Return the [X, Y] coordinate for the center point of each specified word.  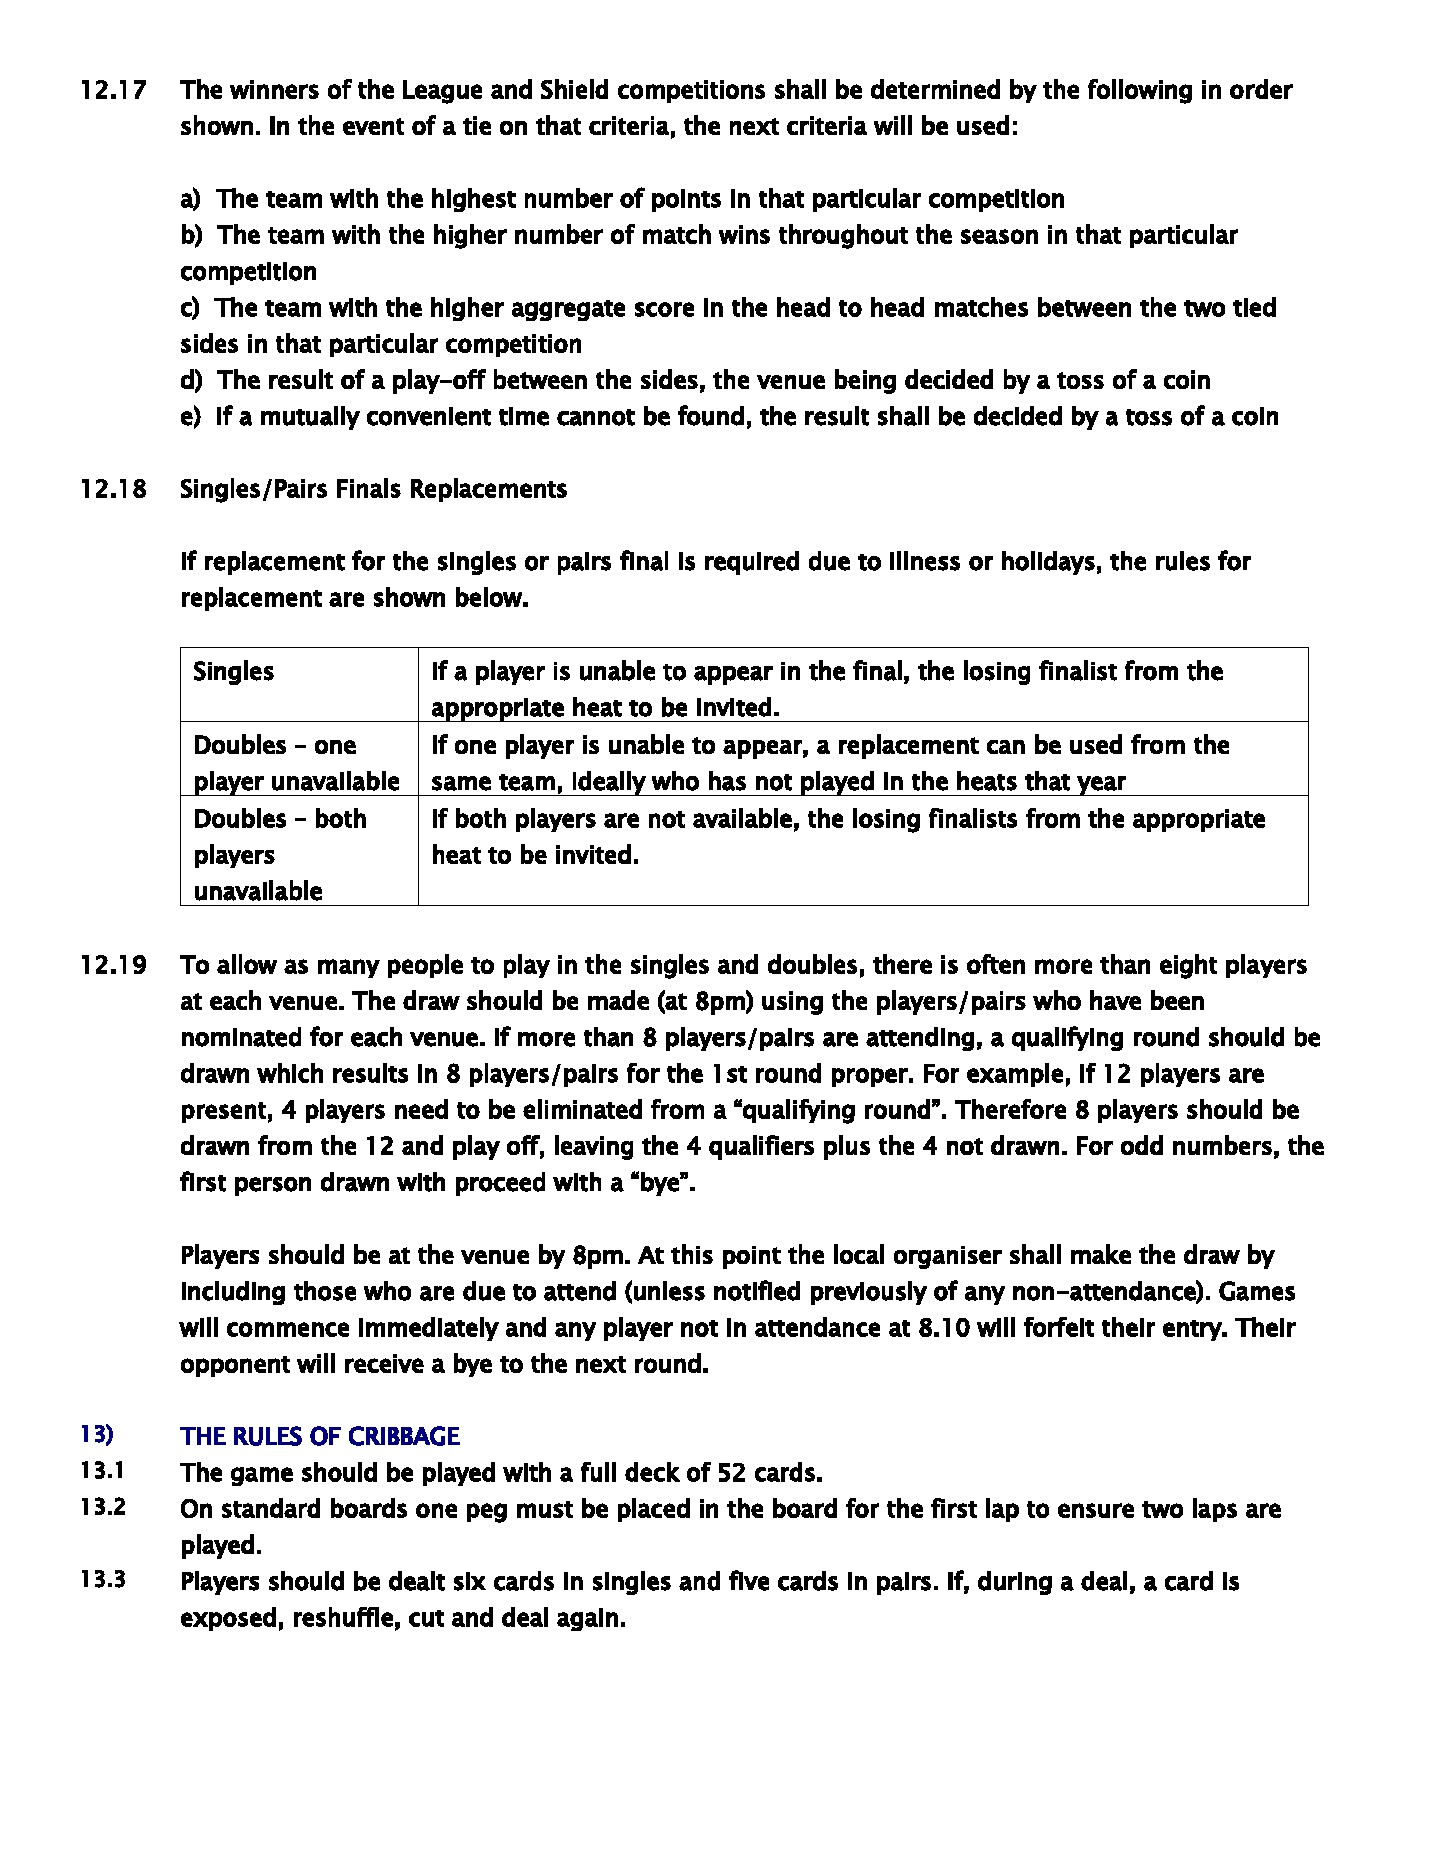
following [1140, 91]
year [1102, 786]
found [711, 415]
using [792, 1003]
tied [1254, 307]
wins [744, 234]
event [373, 126]
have [1115, 1000]
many [349, 968]
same [461, 783]
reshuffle [343, 1617]
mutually [310, 418]
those [325, 1291]
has [727, 781]
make [1101, 1254]
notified [757, 1290]
